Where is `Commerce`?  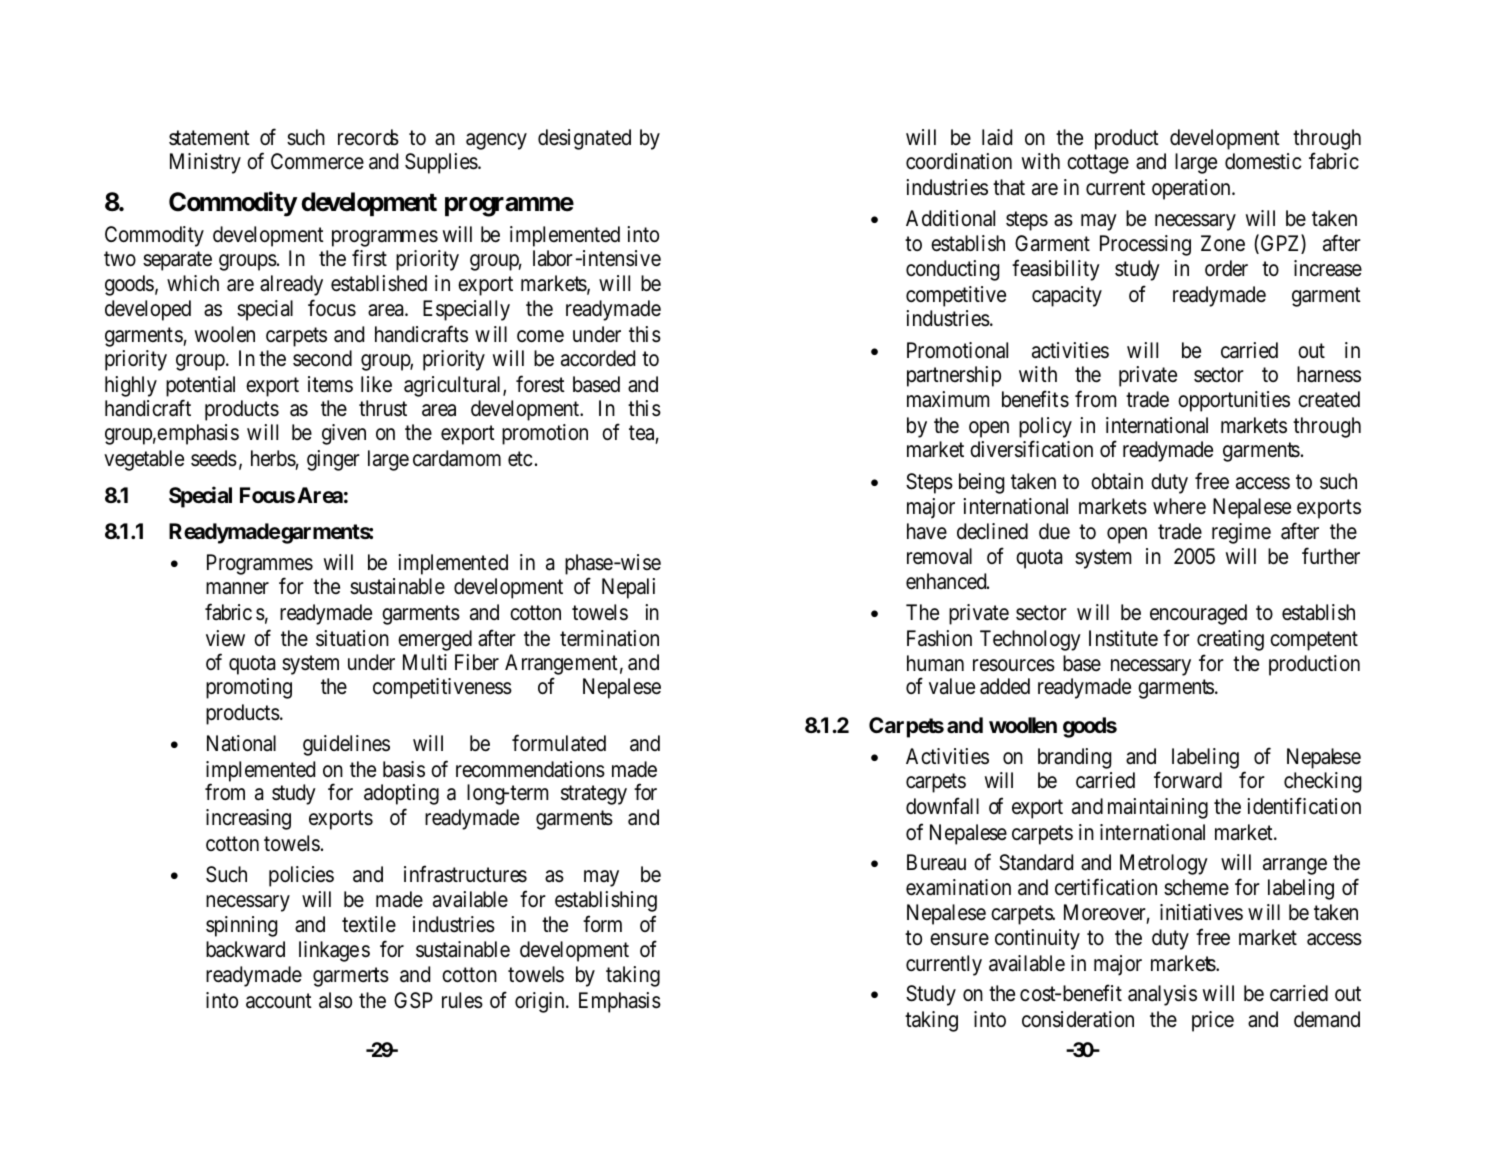 Commerce is located at coordinates (317, 161).
